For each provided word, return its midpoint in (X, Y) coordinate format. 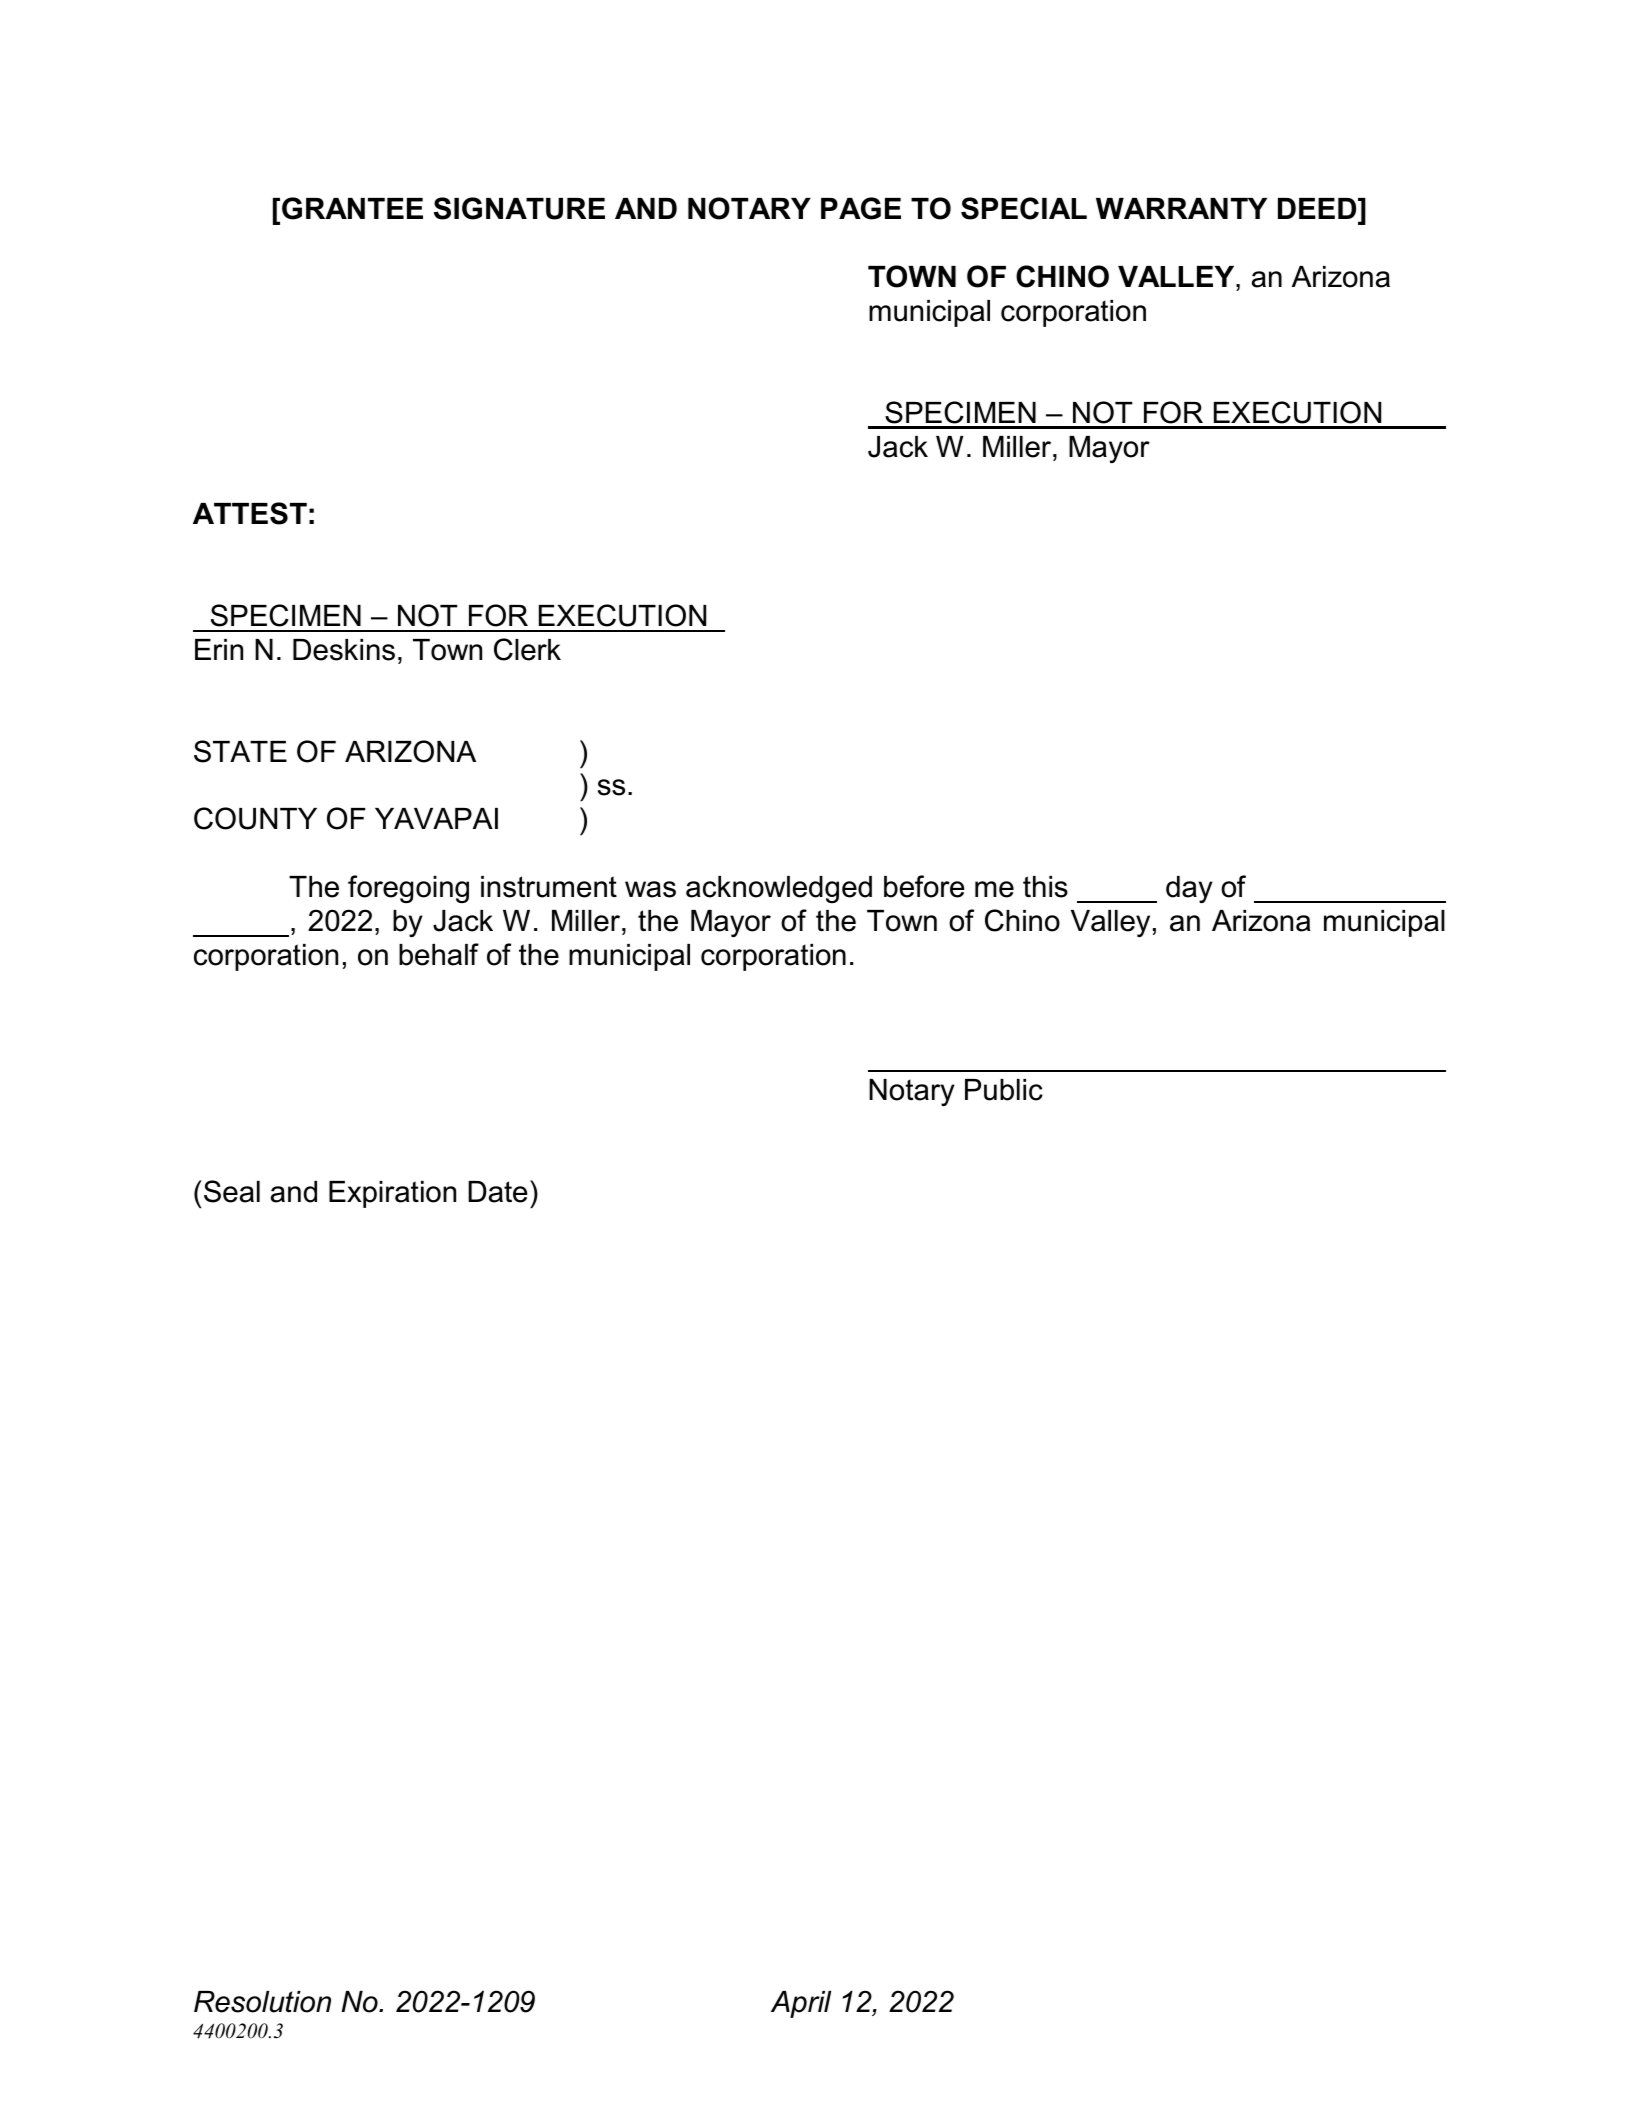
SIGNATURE (519, 208)
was (650, 889)
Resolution (262, 2002)
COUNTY (255, 818)
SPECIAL (1024, 208)
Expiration (392, 1194)
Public (1004, 1090)
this (1045, 887)
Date (498, 1192)
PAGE (861, 208)
